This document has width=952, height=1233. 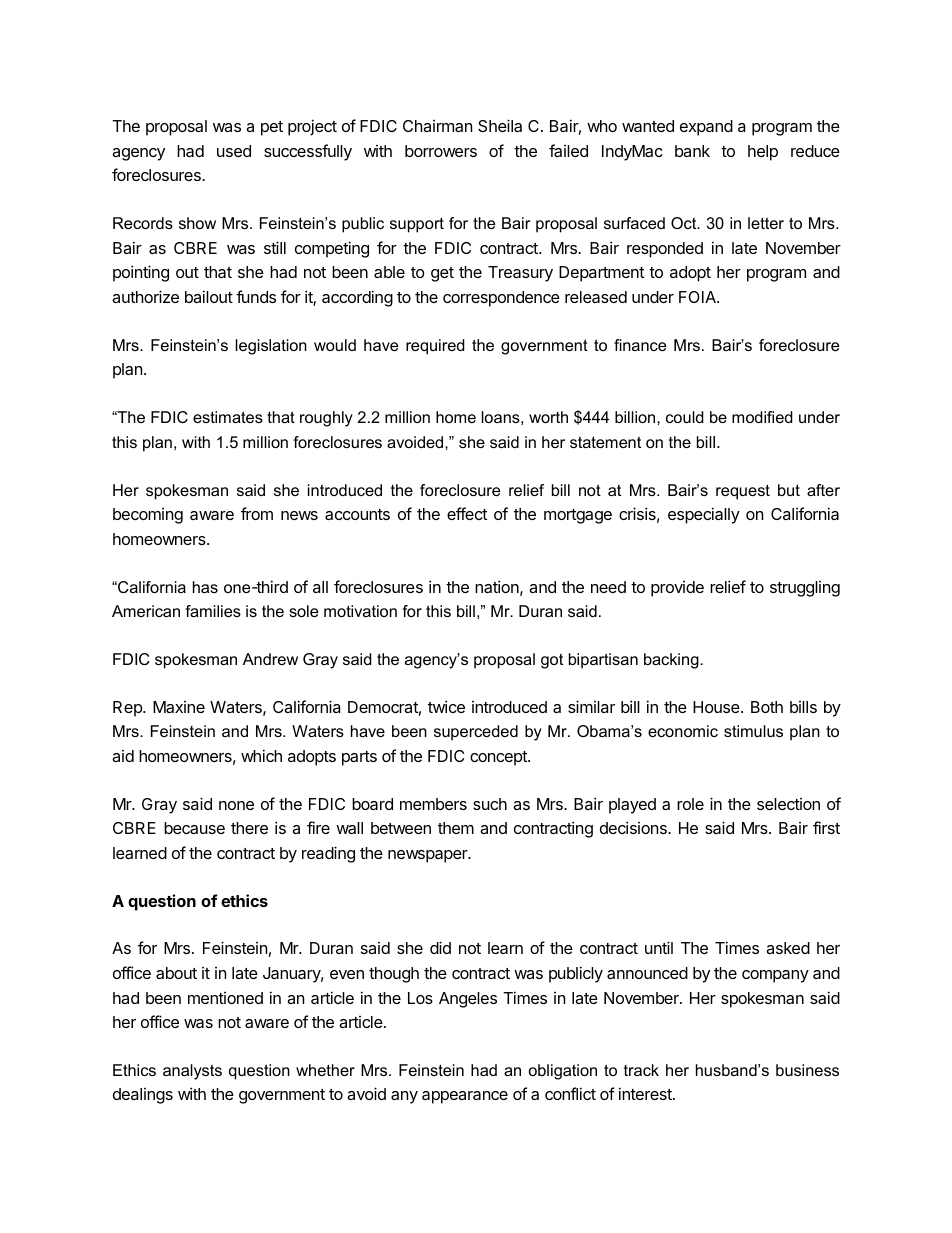 What do you see at coordinates (456, 828) in the document?
I see `them` at bounding box center [456, 828].
